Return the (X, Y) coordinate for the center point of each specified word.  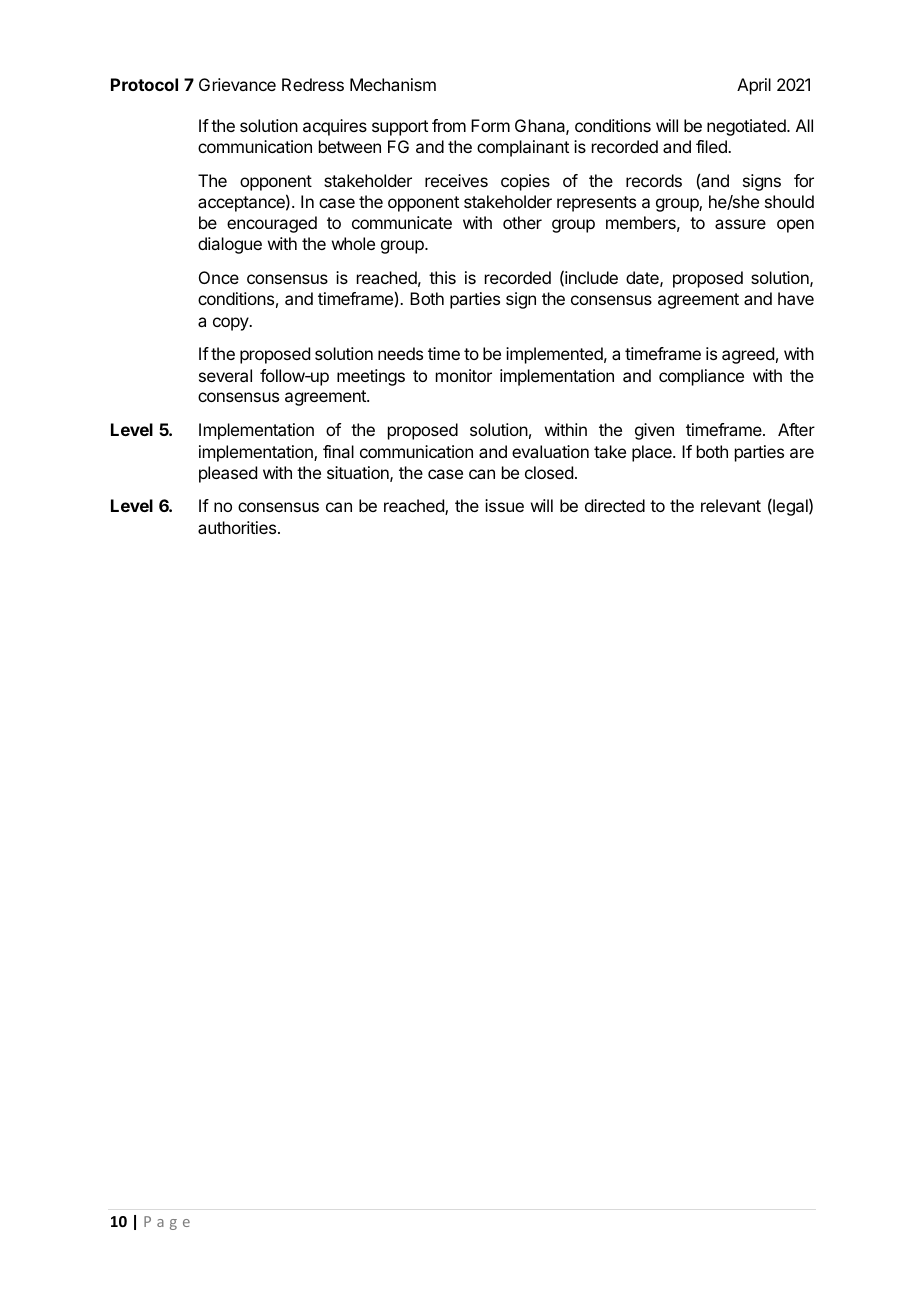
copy (232, 324)
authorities (238, 527)
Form (490, 125)
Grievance (237, 84)
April (754, 86)
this (442, 277)
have (796, 298)
